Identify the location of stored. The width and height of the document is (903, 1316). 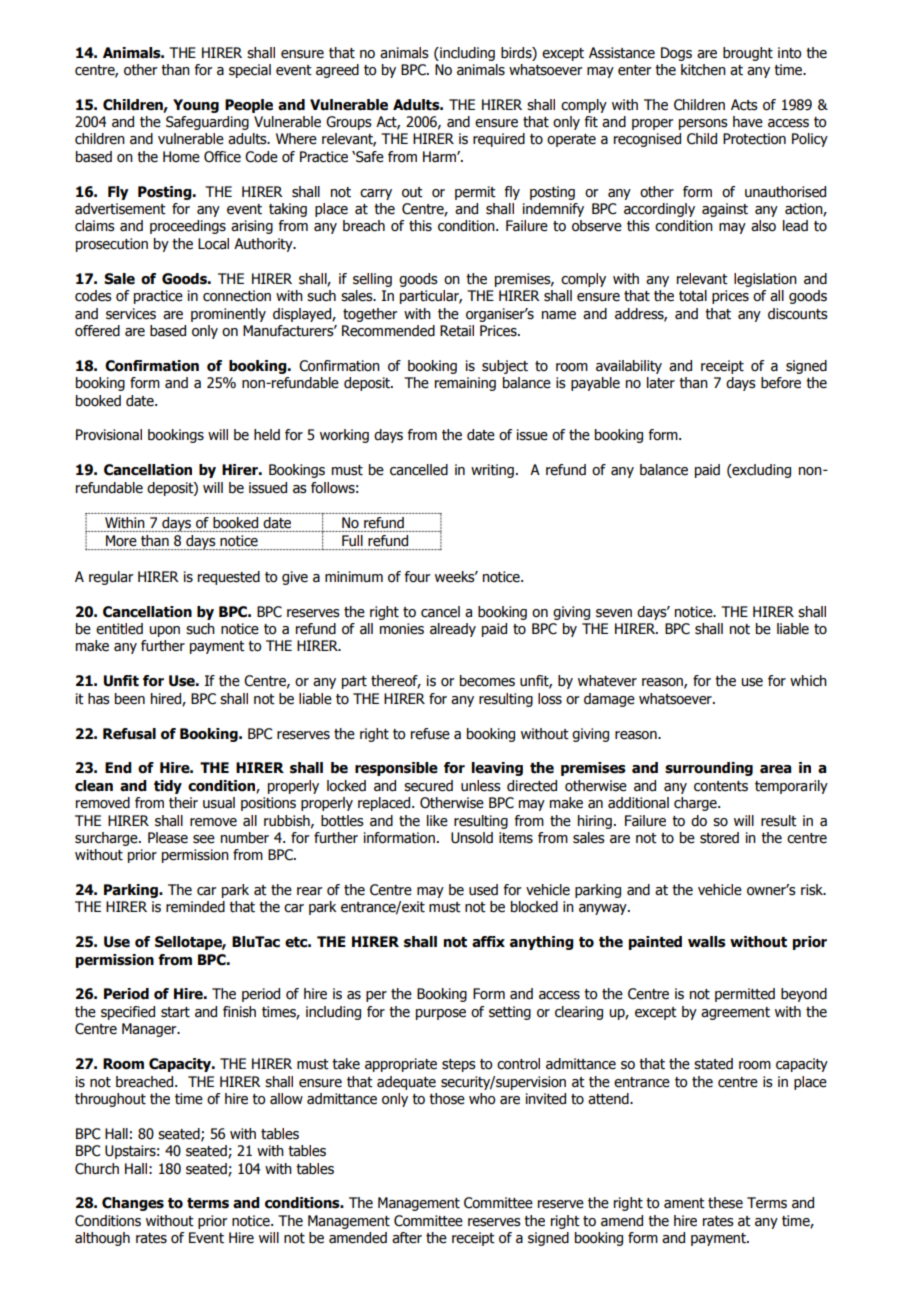
(719, 838).
